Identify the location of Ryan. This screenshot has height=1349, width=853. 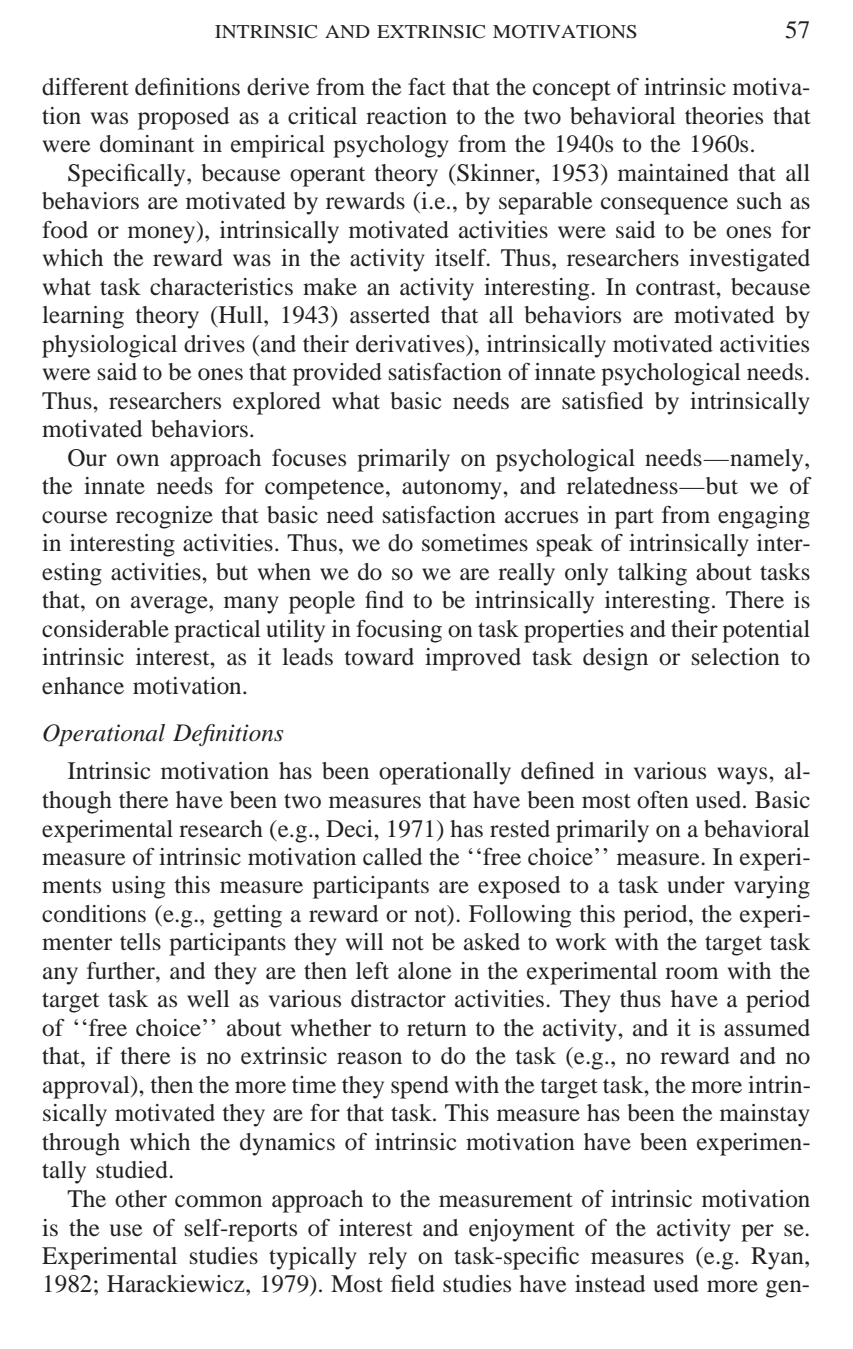
(778, 1258).
